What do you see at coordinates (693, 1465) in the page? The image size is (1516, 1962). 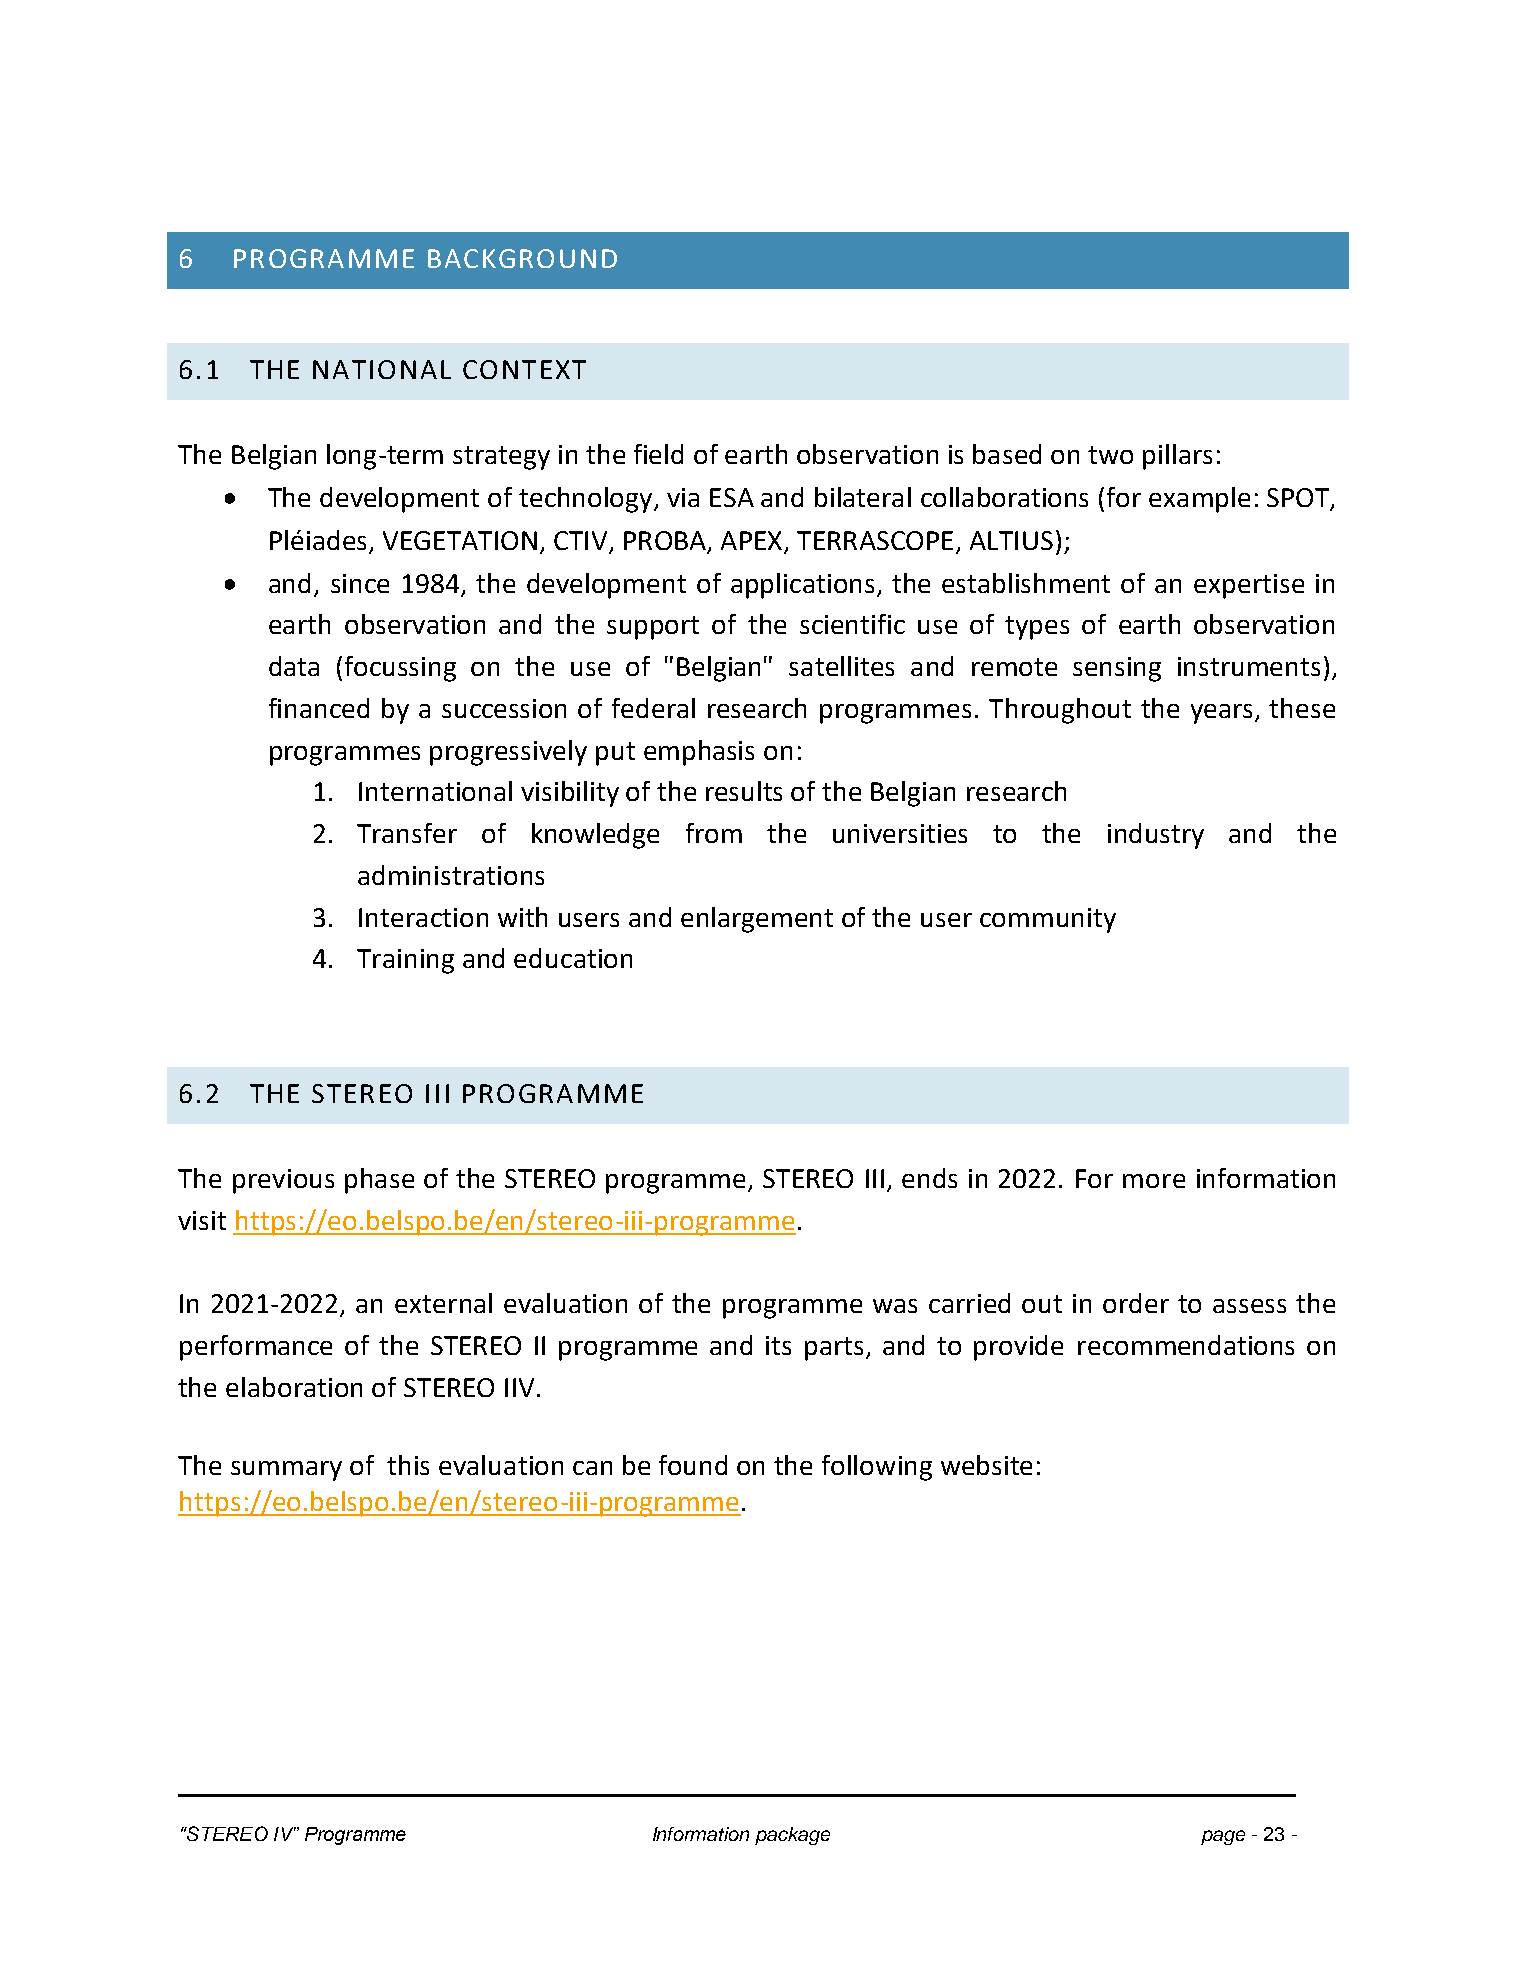 I see `found` at bounding box center [693, 1465].
